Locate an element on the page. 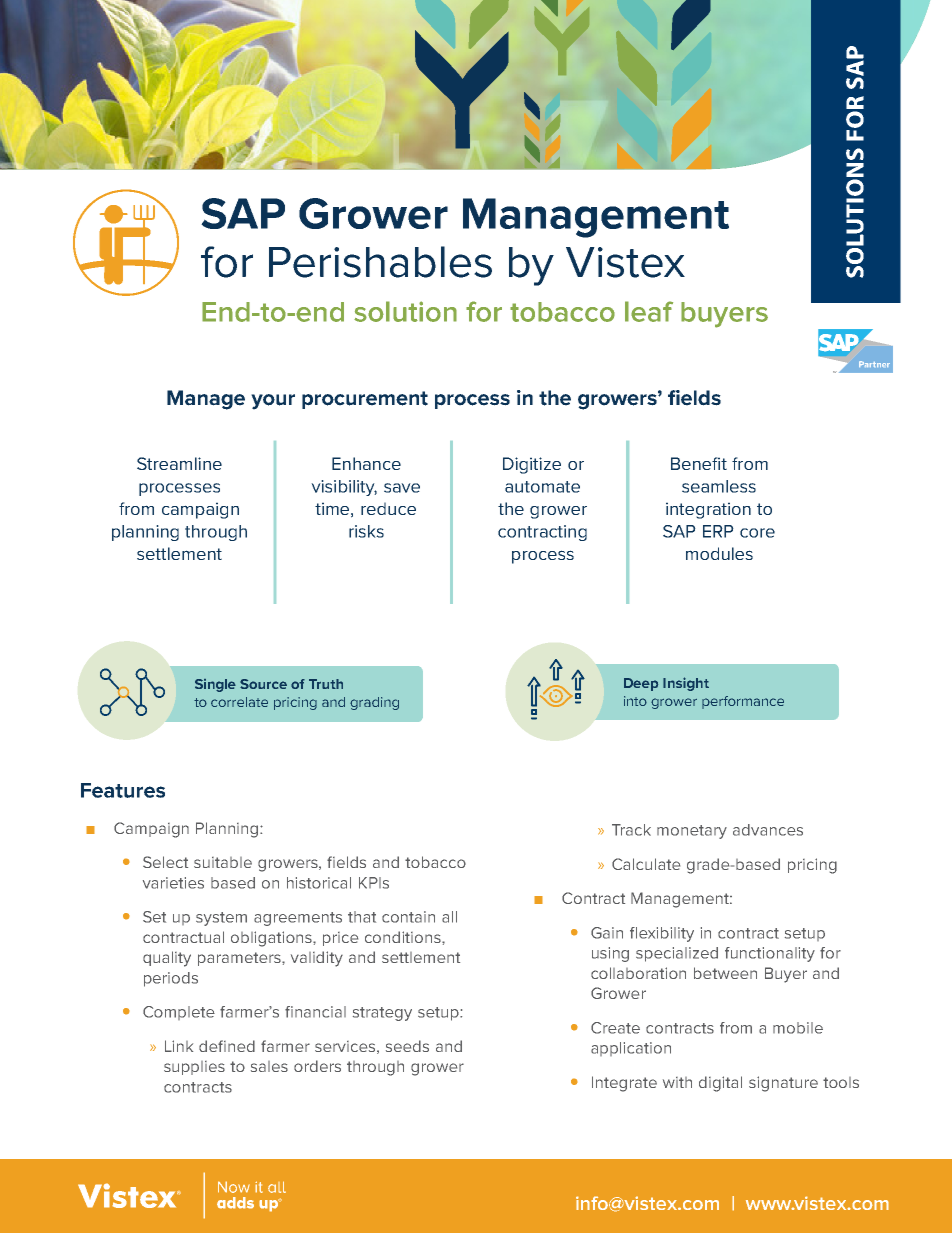 The image size is (952, 1233). grading is located at coordinates (374, 703).
